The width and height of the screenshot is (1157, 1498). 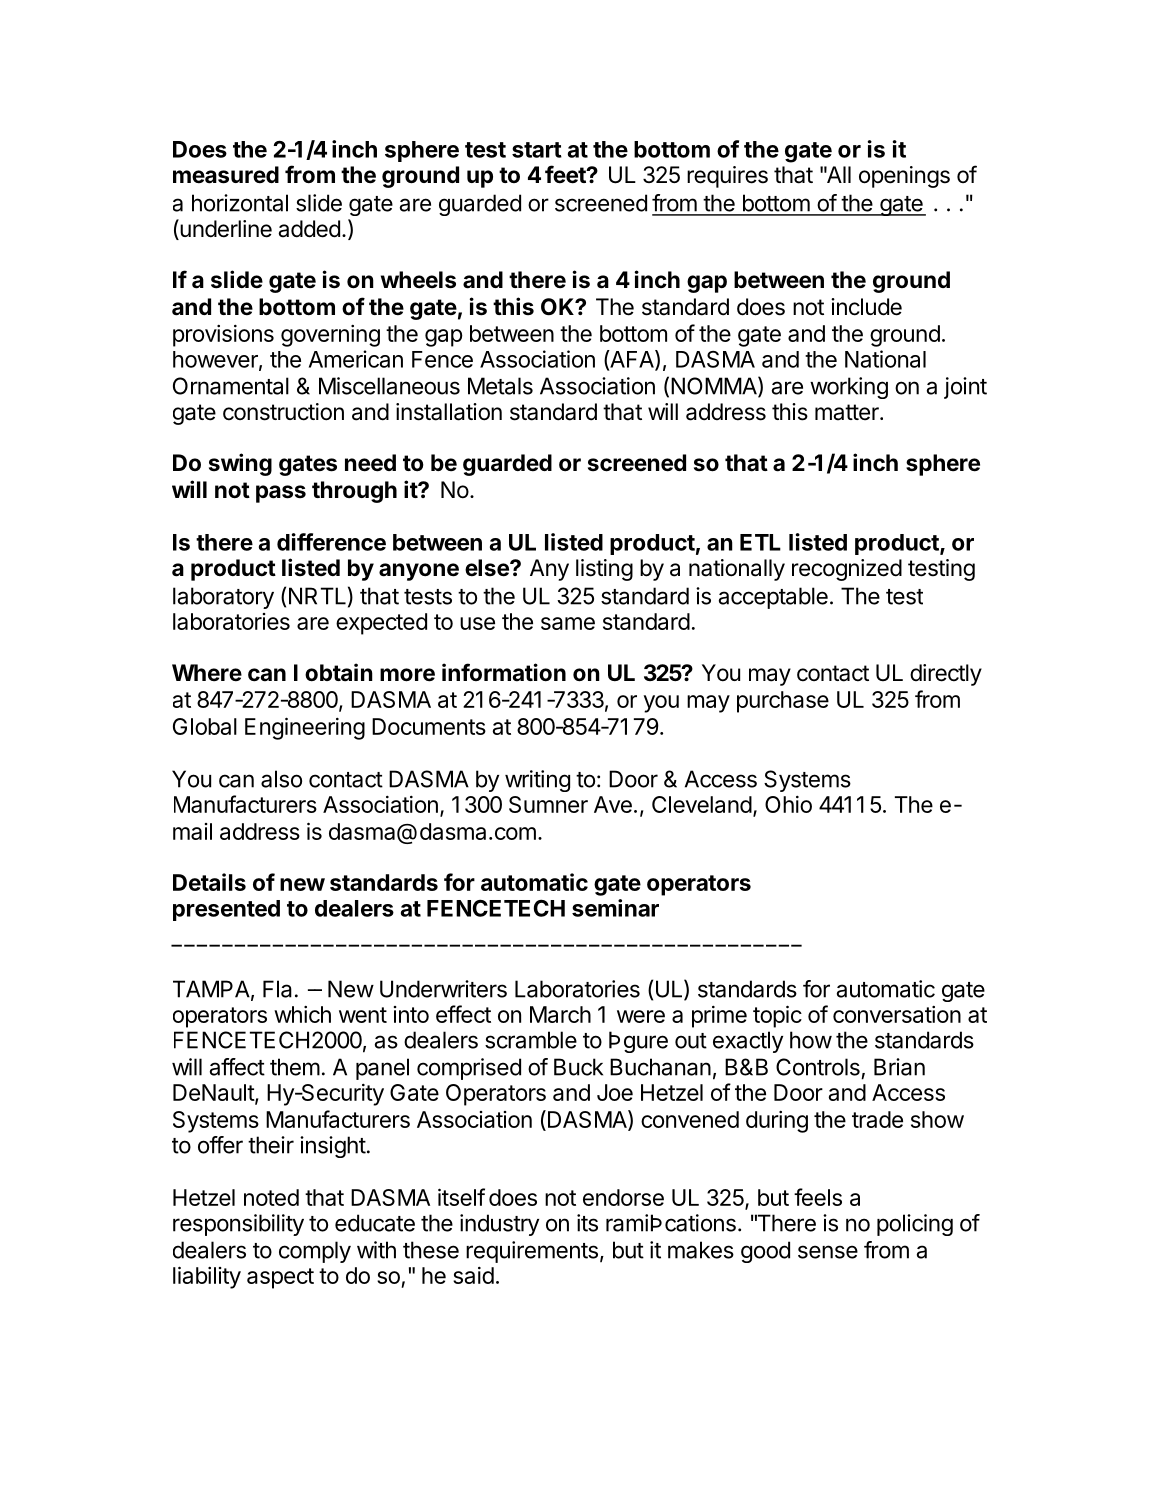 What do you see at coordinates (904, 177) in the screenshot?
I see `openings` at bounding box center [904, 177].
